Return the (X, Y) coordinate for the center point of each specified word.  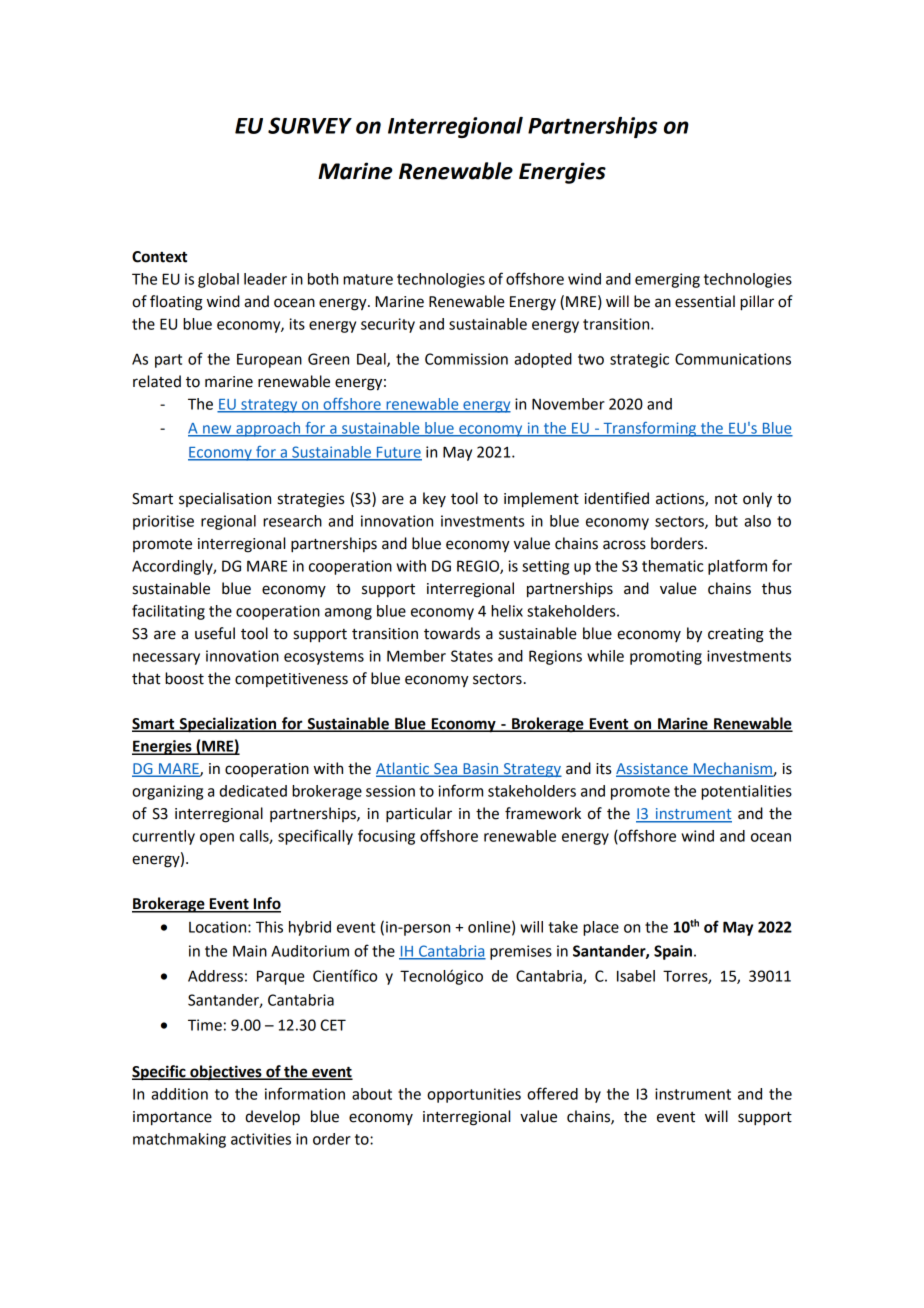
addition (179, 1094)
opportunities (474, 1095)
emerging (667, 280)
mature (368, 279)
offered (552, 1093)
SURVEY (310, 125)
